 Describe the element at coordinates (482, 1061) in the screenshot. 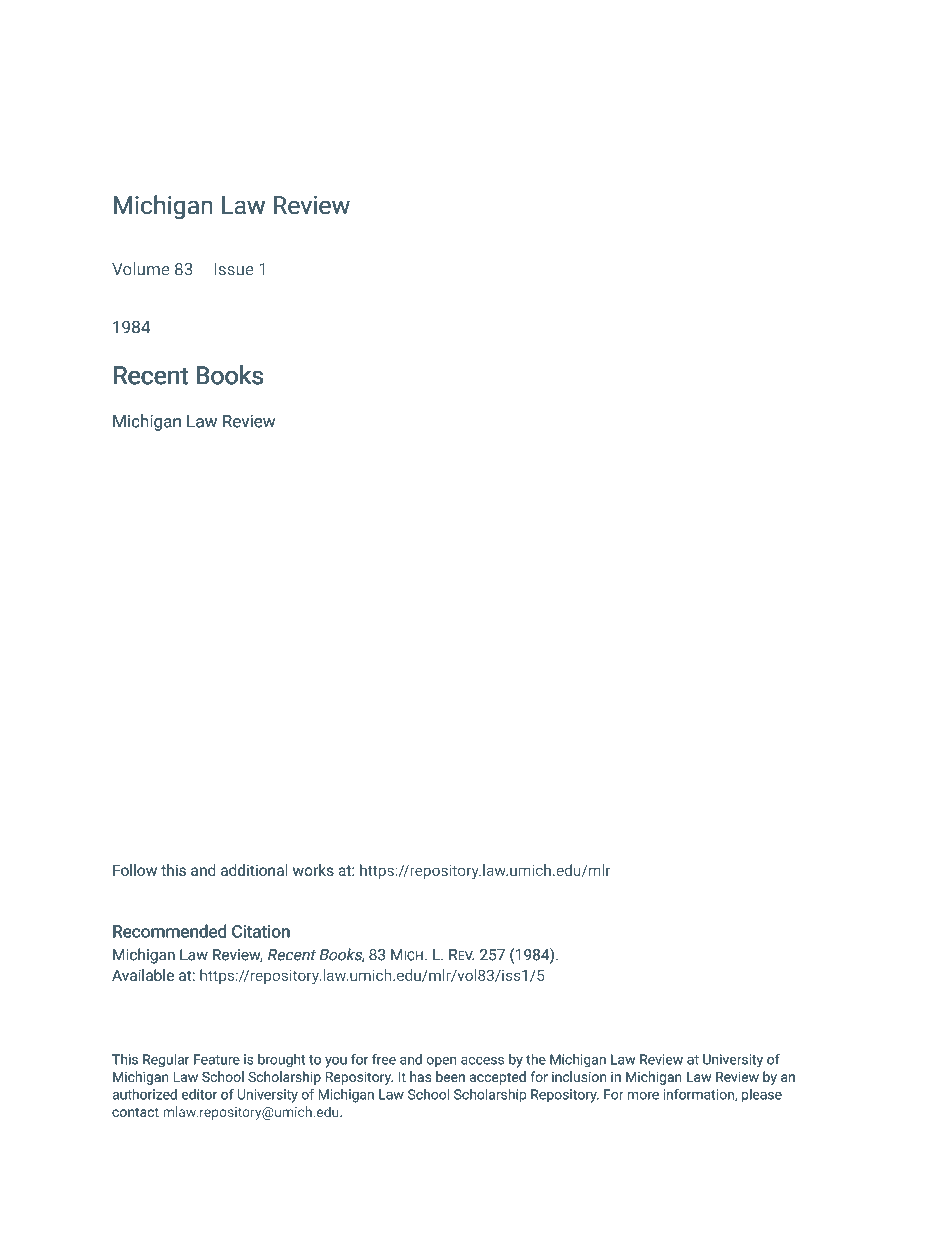

I see `access` at that location.
